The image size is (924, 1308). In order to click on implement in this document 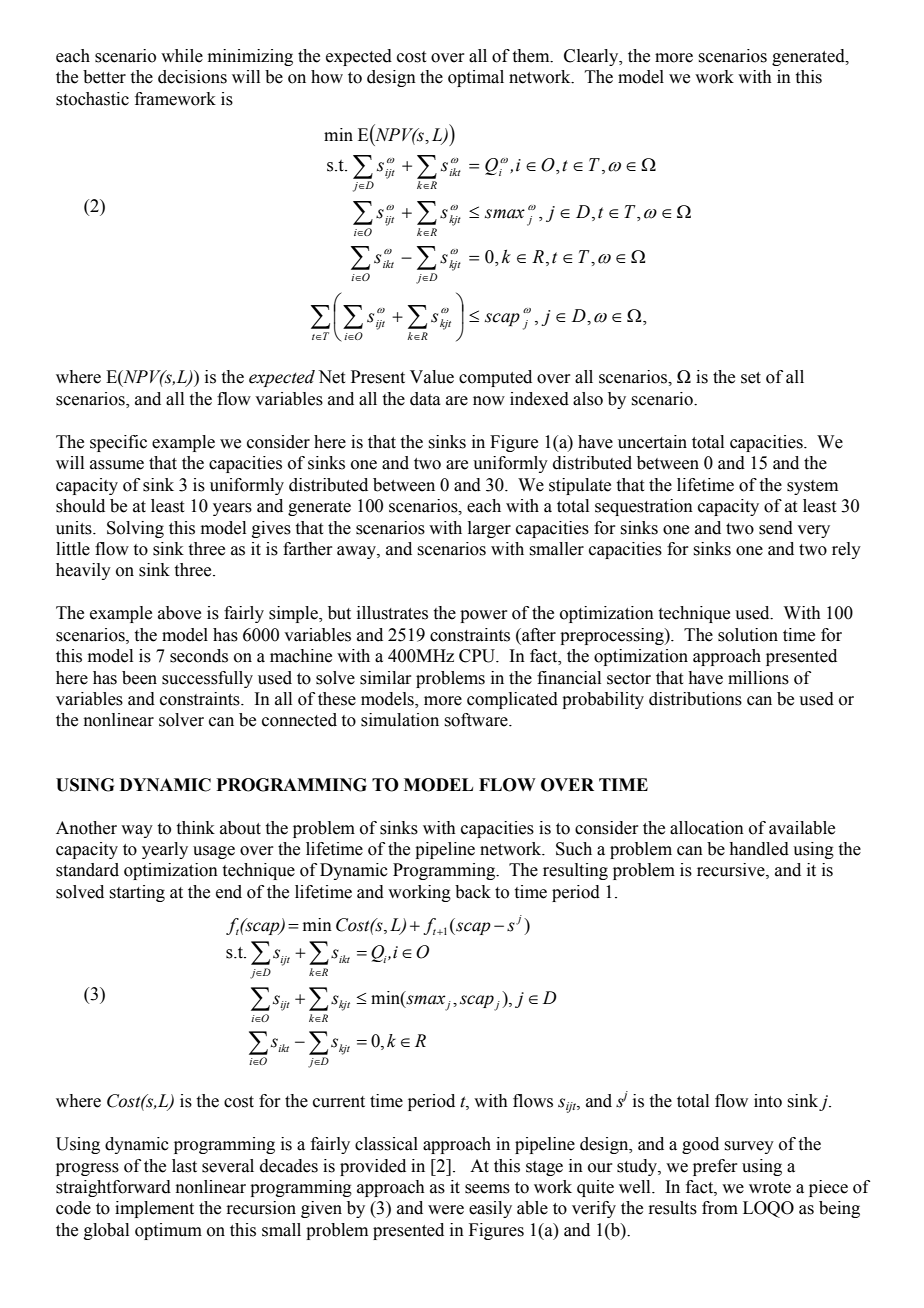, I will do `click(154, 1209)`.
